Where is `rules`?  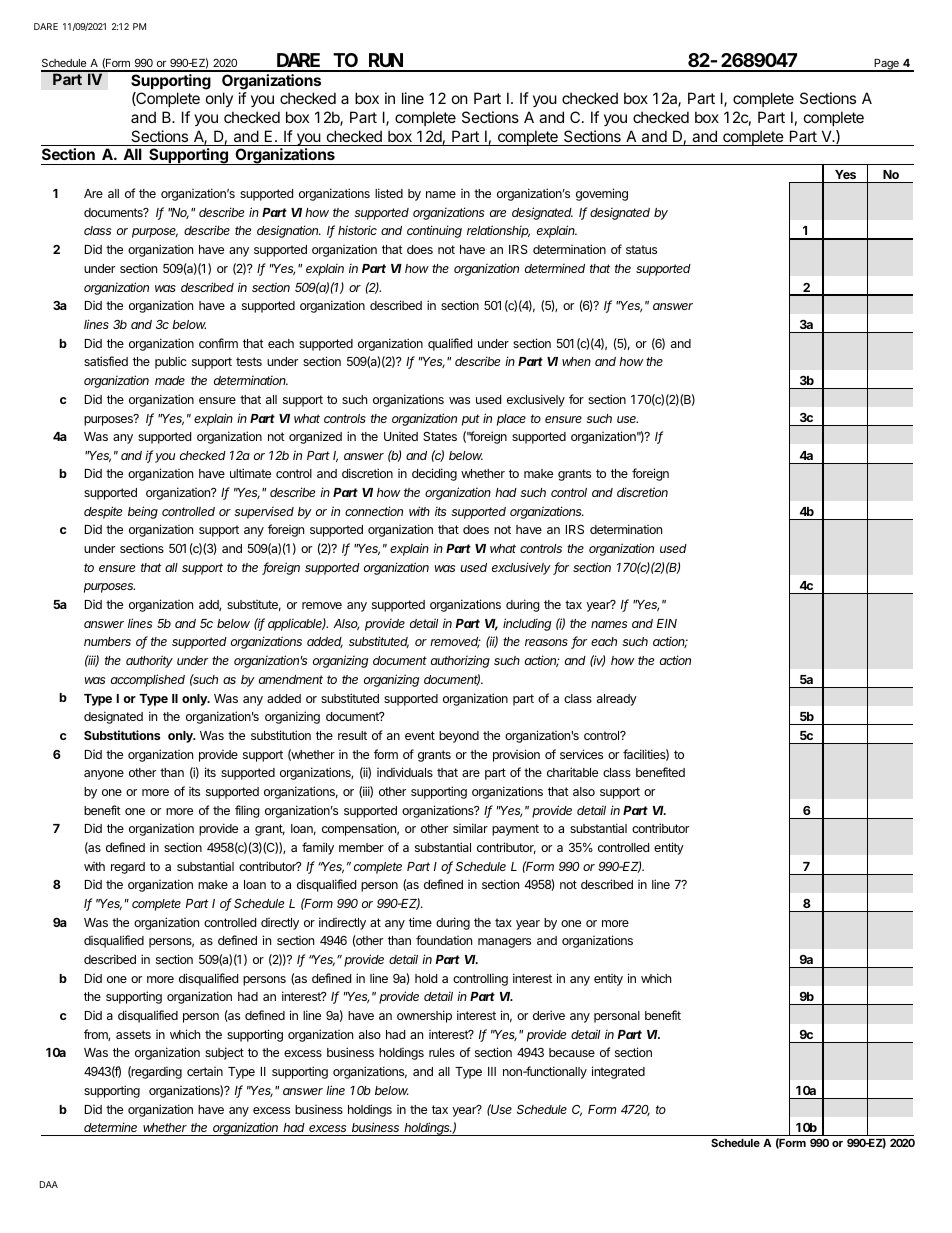
rules is located at coordinates (442, 1052).
